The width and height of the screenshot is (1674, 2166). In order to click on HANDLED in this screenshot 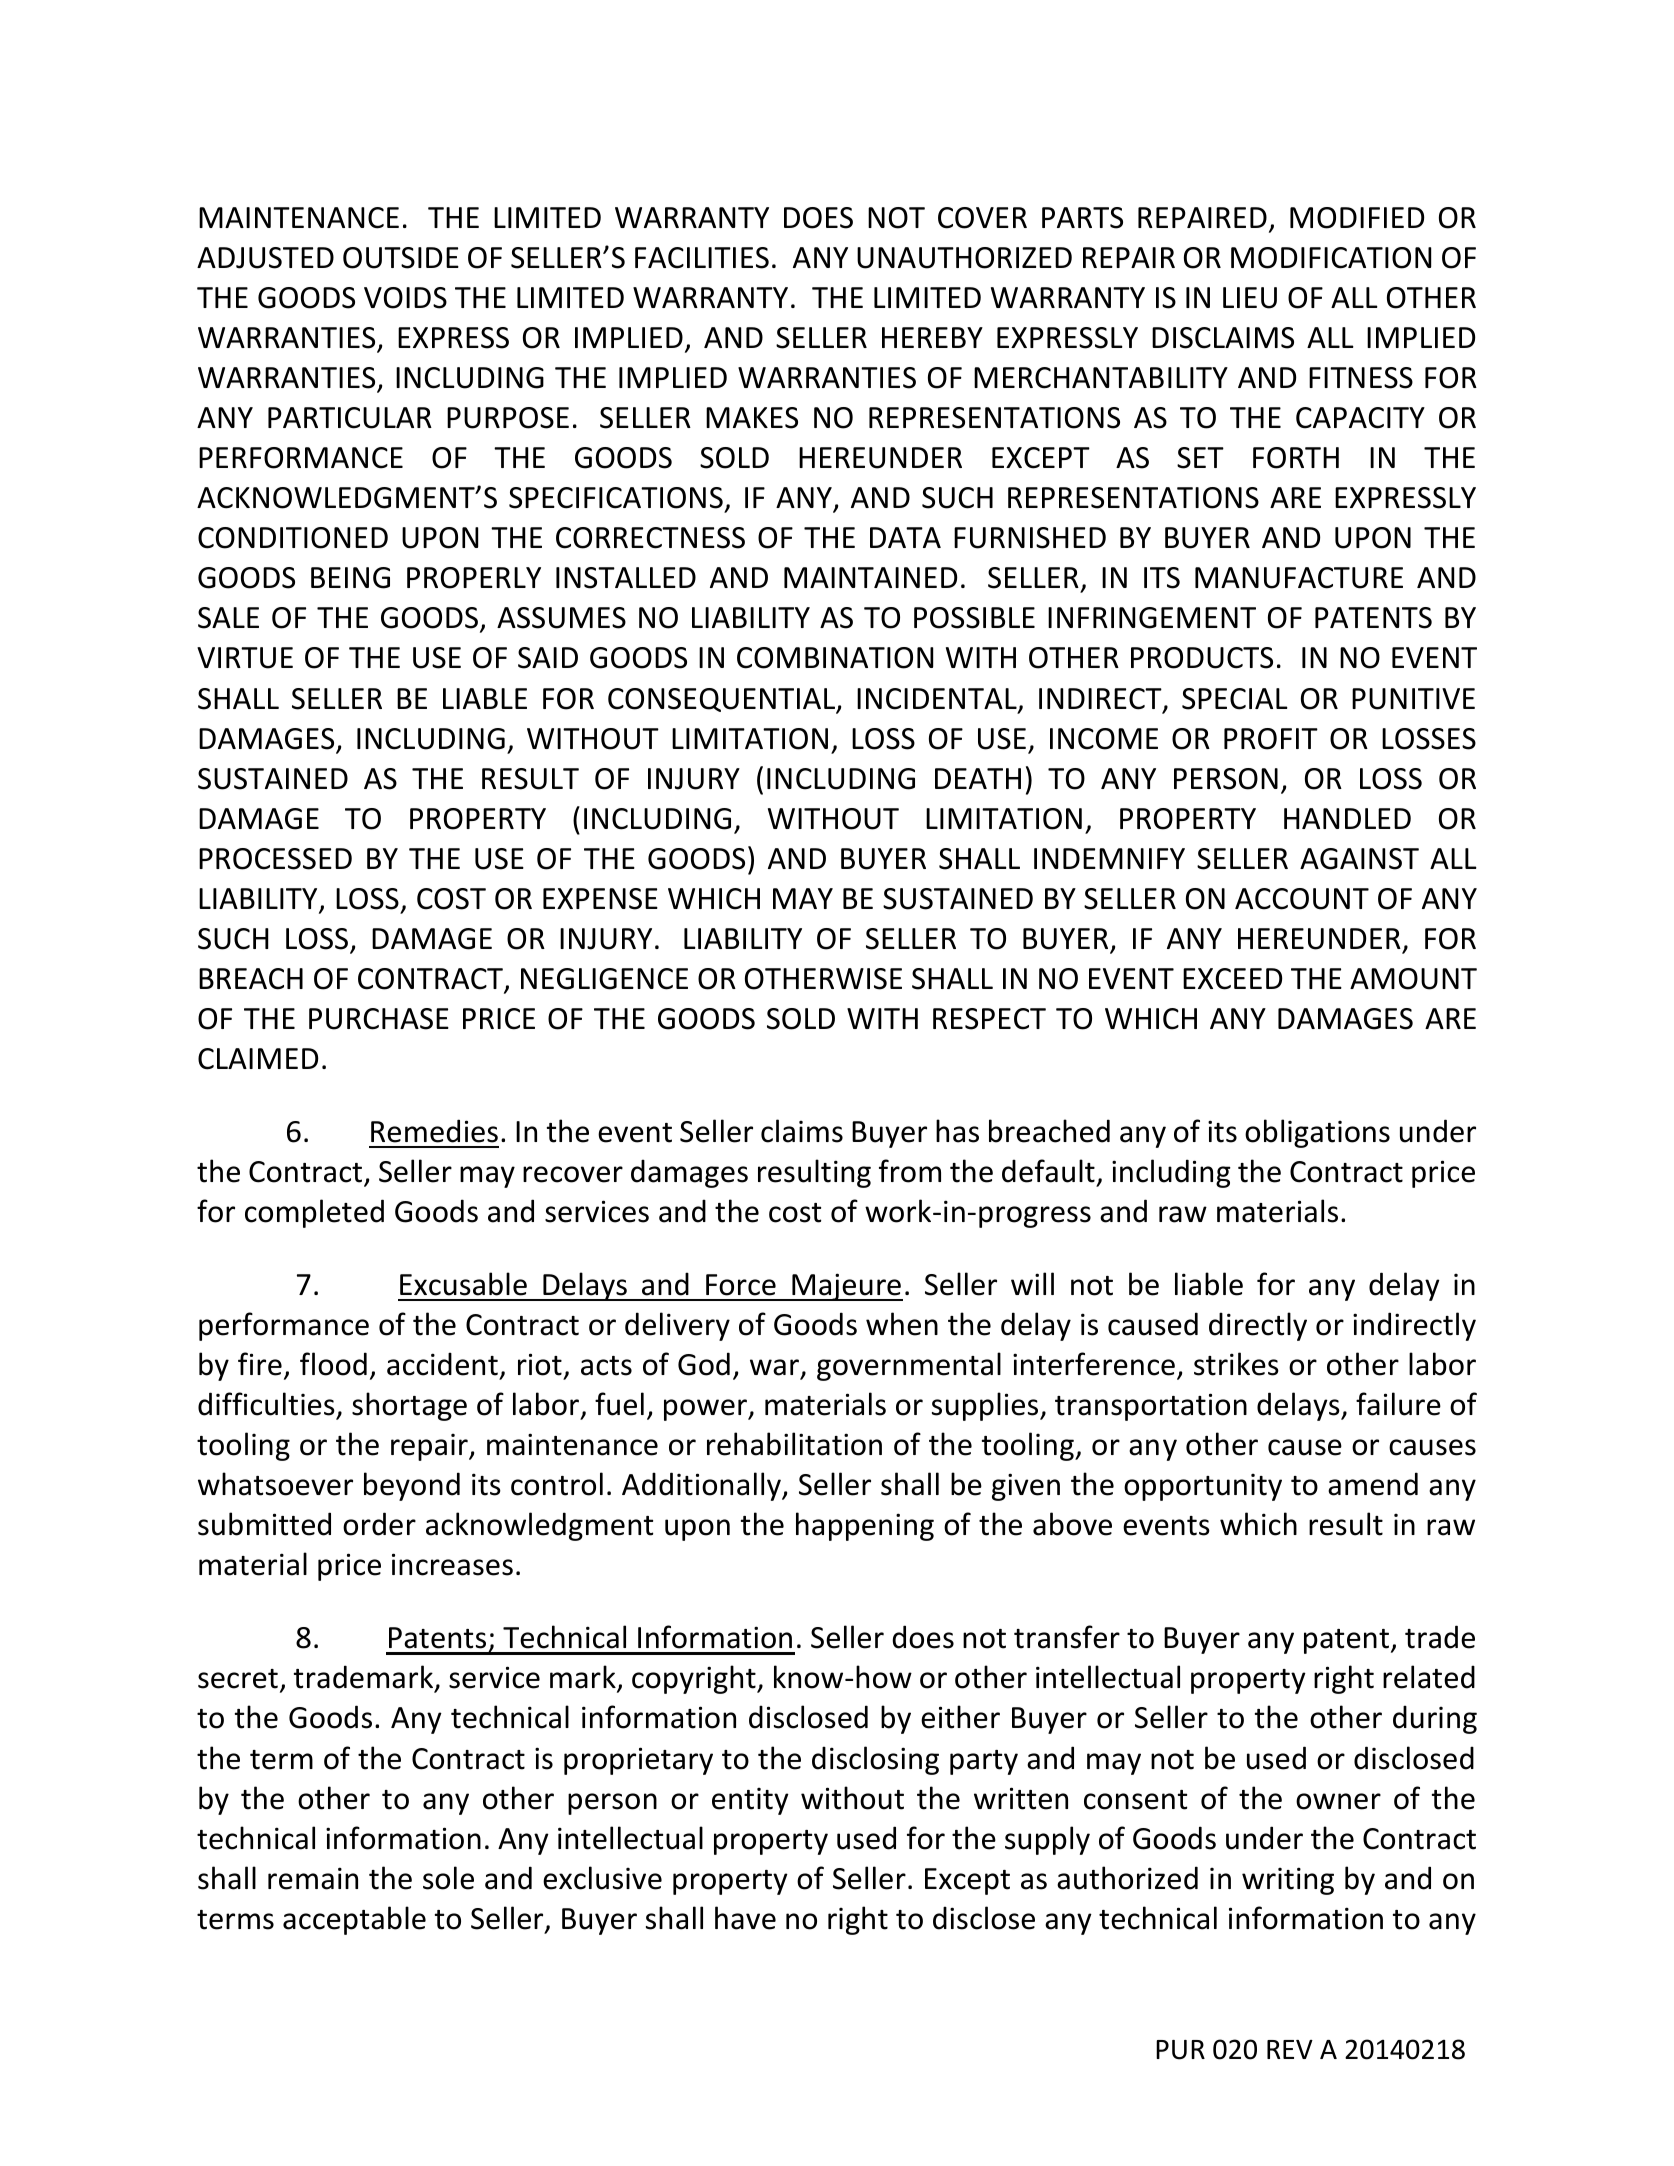, I will do `click(1347, 818)`.
